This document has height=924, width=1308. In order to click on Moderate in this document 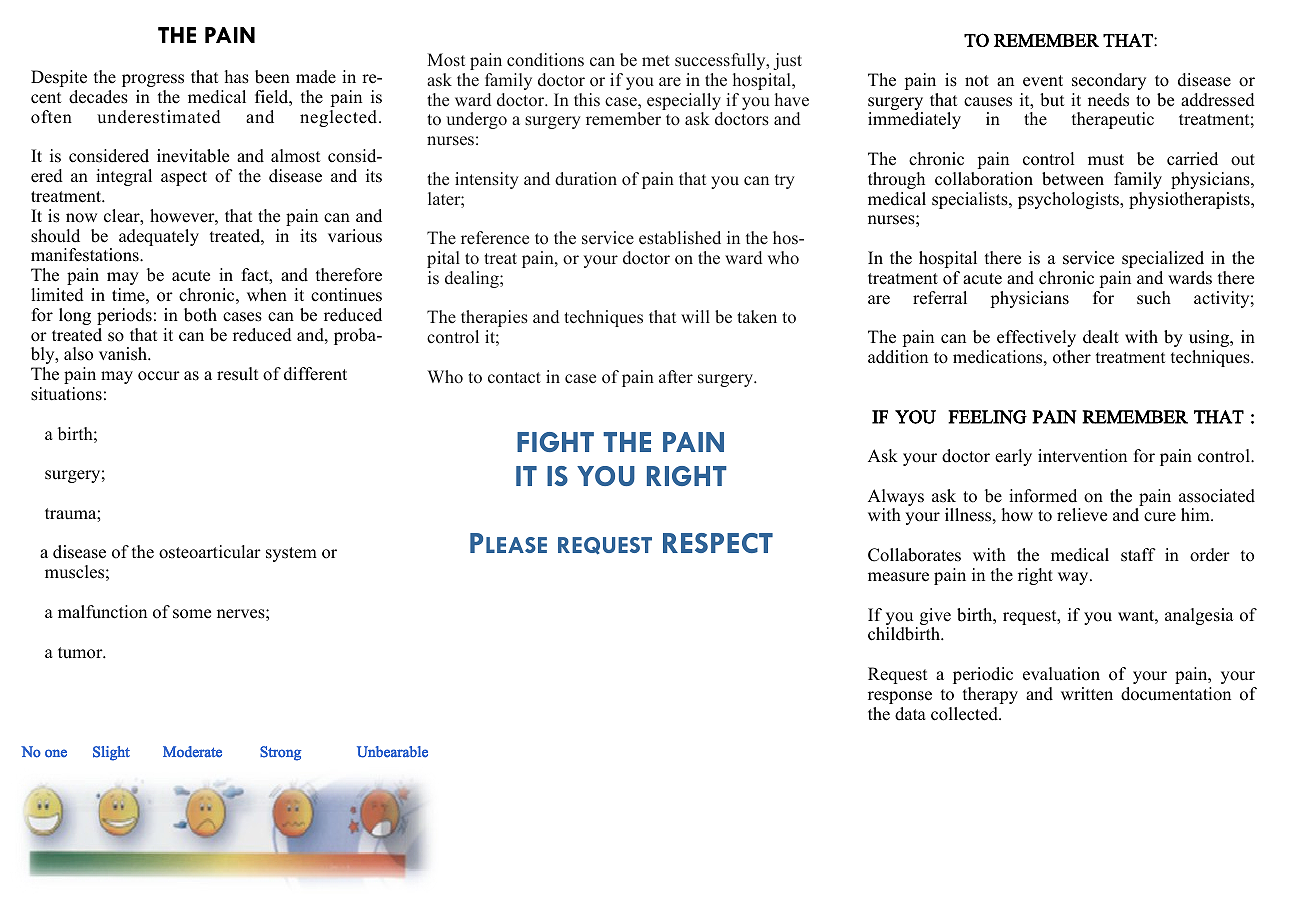, I will do `click(192, 752)`.
